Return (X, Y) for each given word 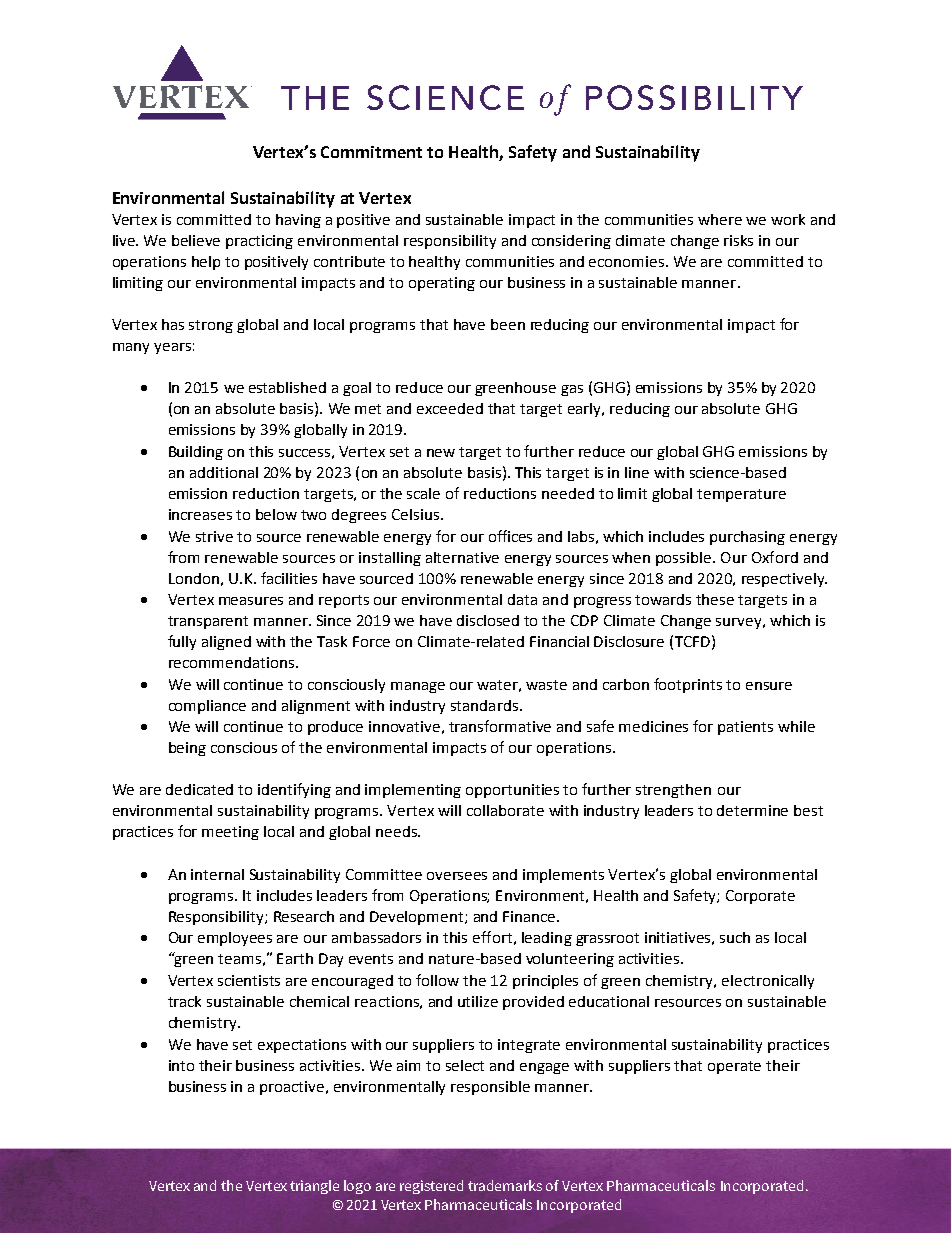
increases (200, 514)
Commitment (371, 152)
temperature (741, 495)
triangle (314, 1187)
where (720, 219)
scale (423, 493)
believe (196, 240)
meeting (230, 833)
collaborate (505, 810)
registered (431, 1187)
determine (752, 810)
